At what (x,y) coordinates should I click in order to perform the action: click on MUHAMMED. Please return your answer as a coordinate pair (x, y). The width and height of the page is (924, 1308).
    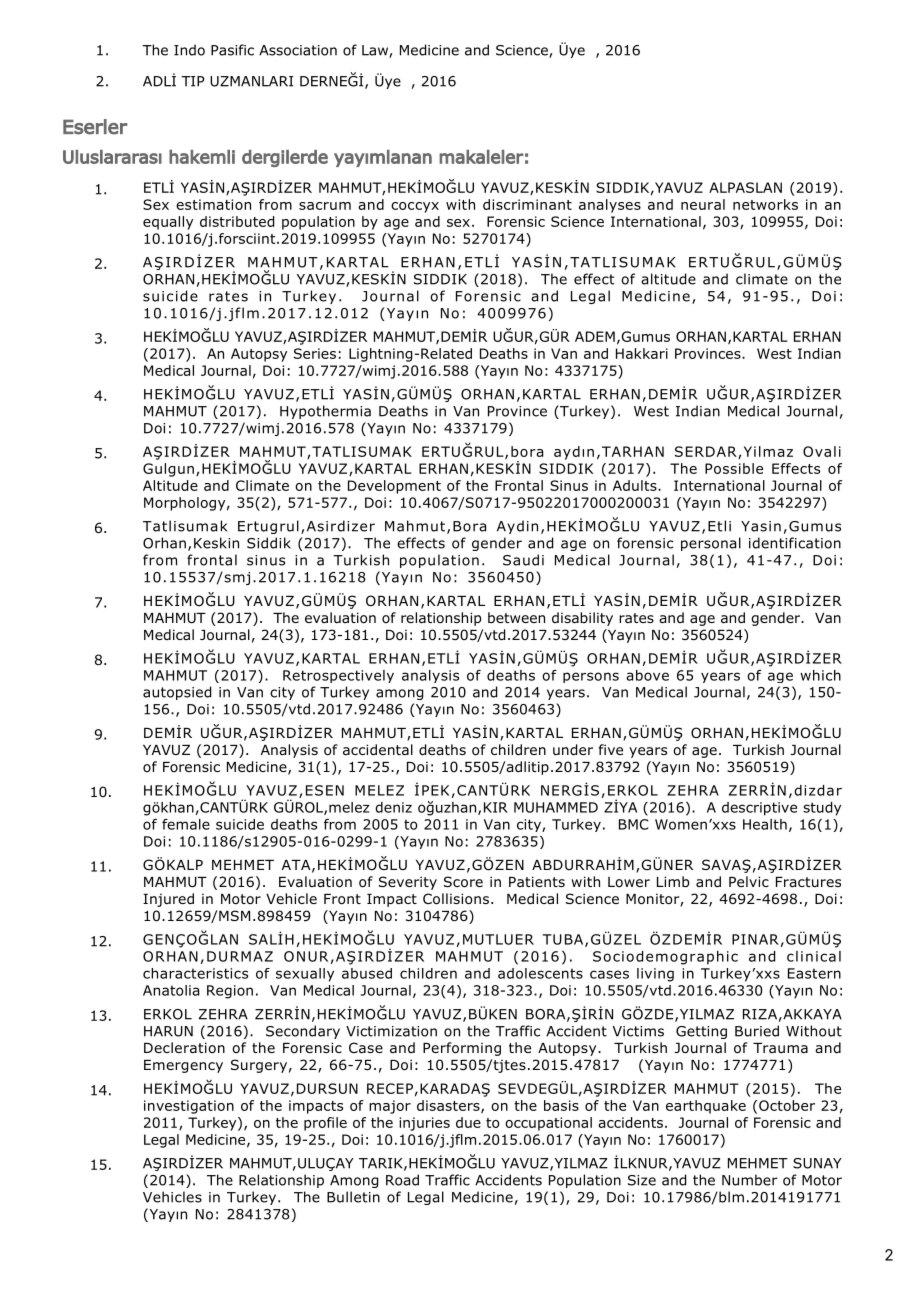
    Looking at the image, I should click on (556, 807).
